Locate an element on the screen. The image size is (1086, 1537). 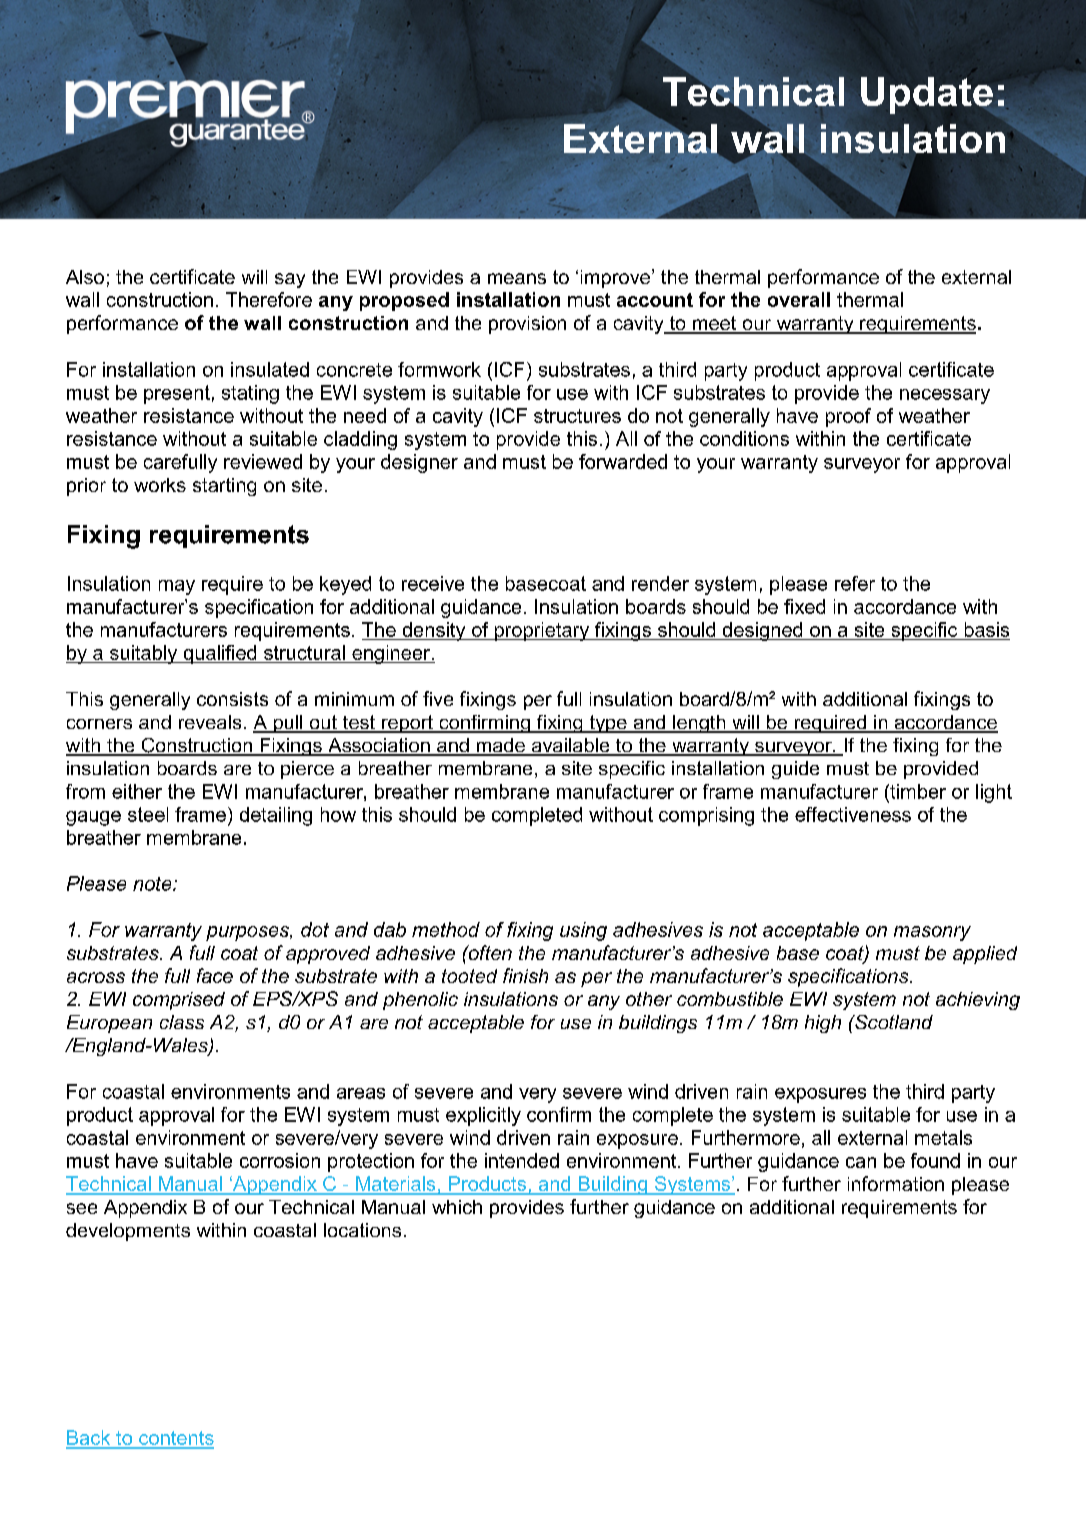
using is located at coordinates (583, 931).
